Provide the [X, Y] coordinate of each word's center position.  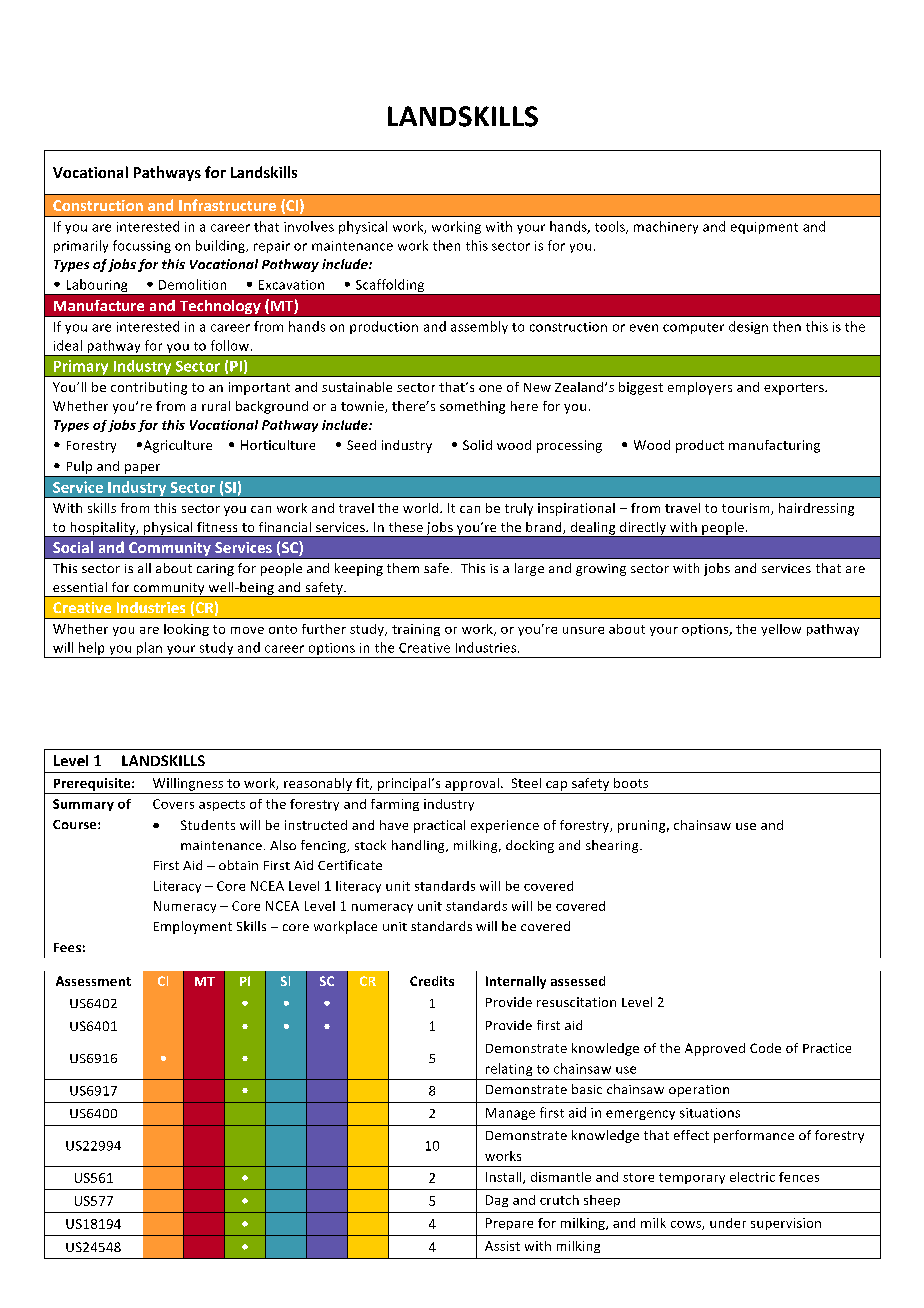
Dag [497, 1201]
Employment [193, 927]
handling [419, 846]
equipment [764, 228]
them [403, 568]
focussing [142, 246]
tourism [747, 509]
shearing [613, 846]
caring [215, 570]
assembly [479, 327]
